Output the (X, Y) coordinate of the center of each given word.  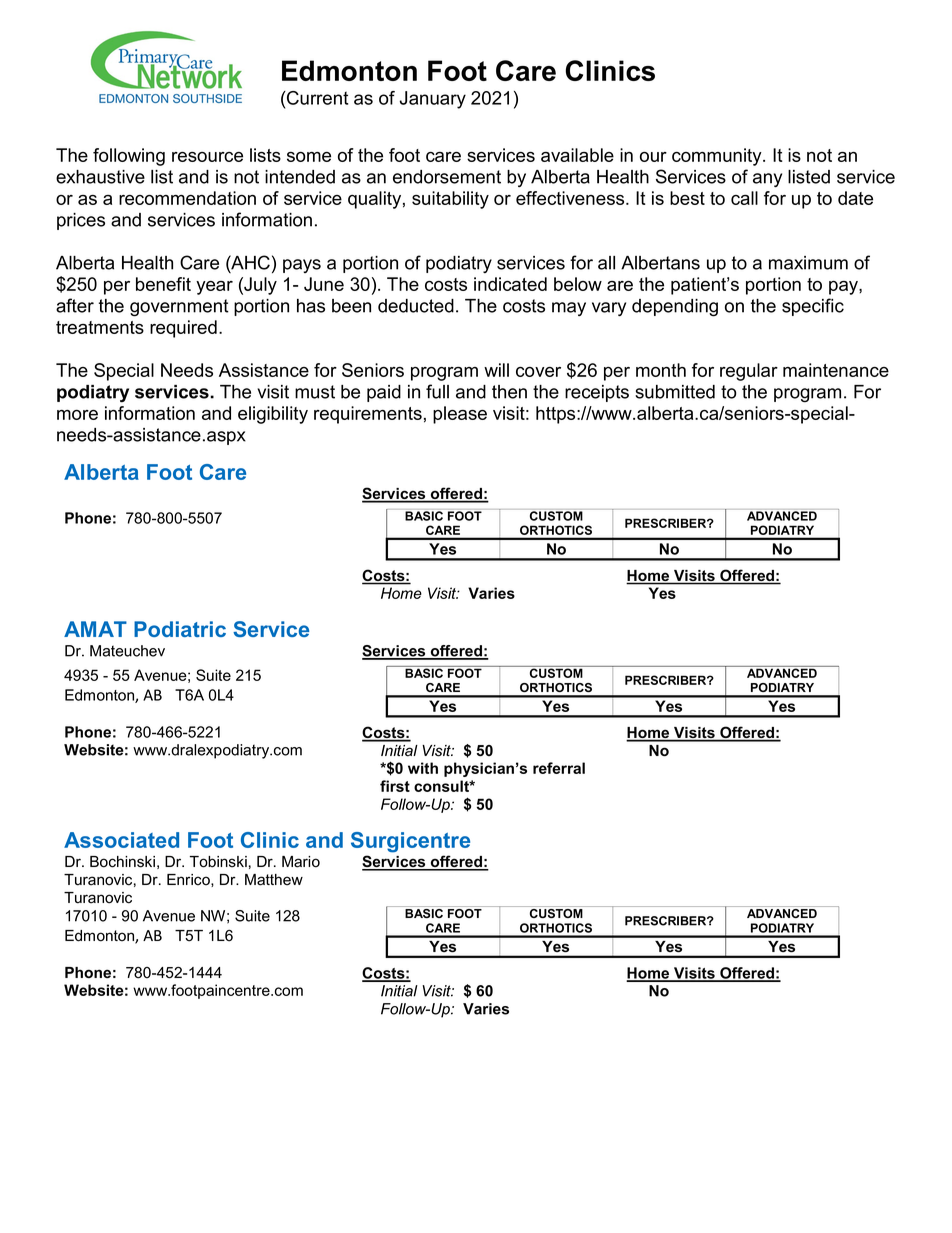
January (432, 100)
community (718, 157)
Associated (121, 840)
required (183, 329)
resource (207, 157)
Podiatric (180, 629)
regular (749, 372)
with (423, 768)
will (496, 370)
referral (559, 768)
